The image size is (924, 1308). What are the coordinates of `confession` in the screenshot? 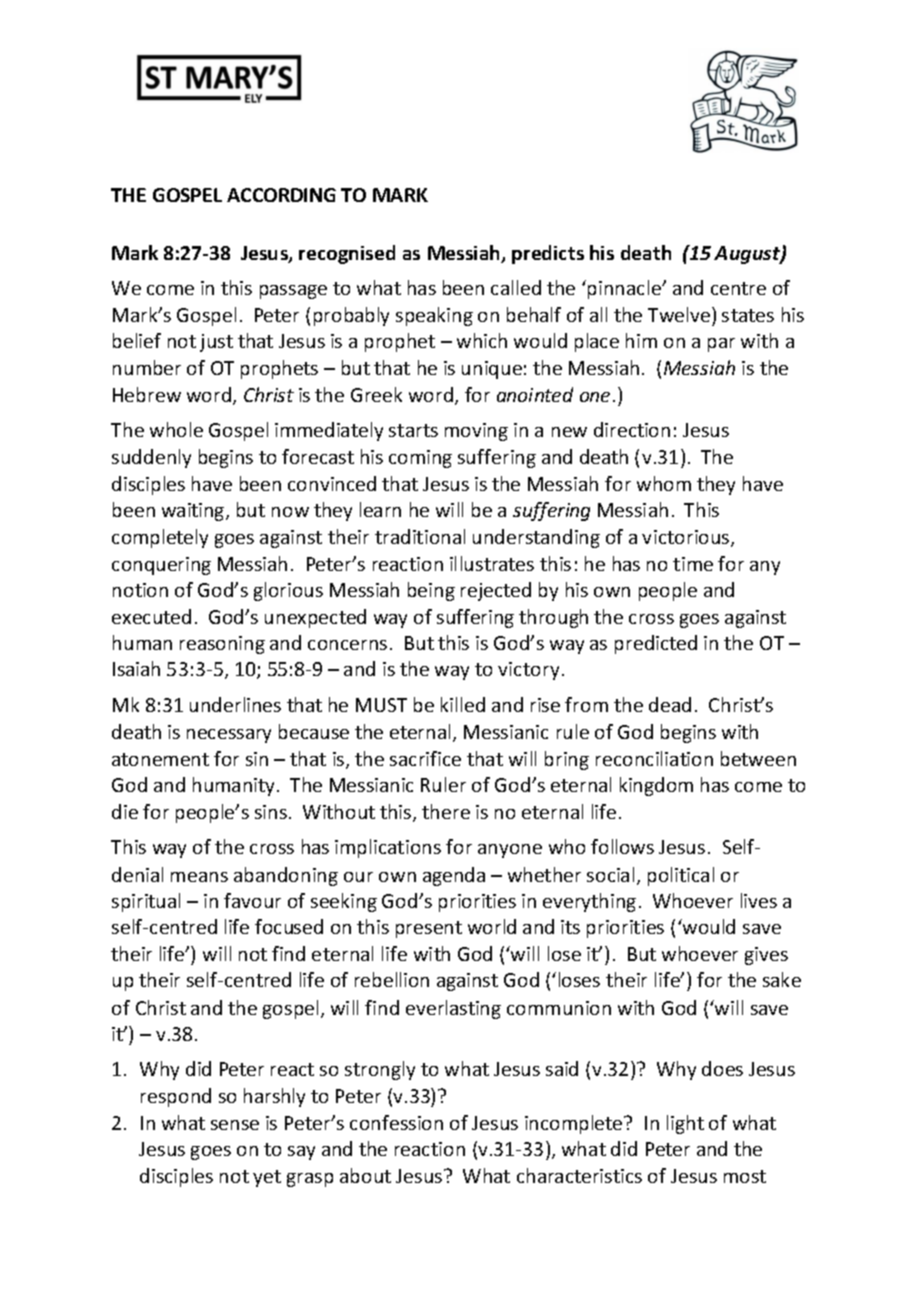 It's located at (396, 1122).
